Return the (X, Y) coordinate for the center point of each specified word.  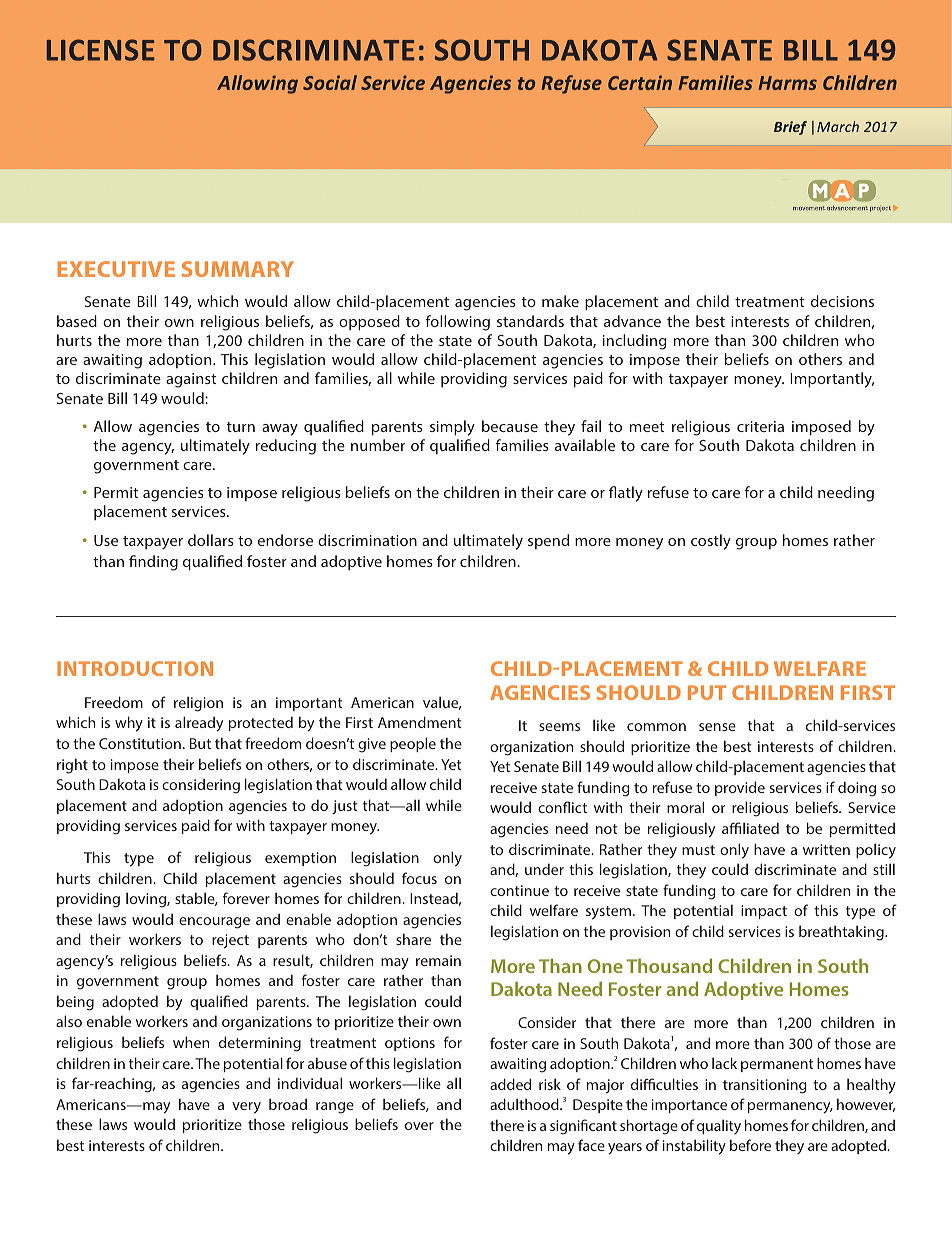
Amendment (420, 722)
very (246, 1108)
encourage (214, 923)
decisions (842, 301)
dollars (211, 540)
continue (519, 890)
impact (764, 912)
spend (548, 541)
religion (198, 704)
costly (711, 542)
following (457, 323)
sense (717, 727)
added (510, 1084)
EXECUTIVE (116, 269)
